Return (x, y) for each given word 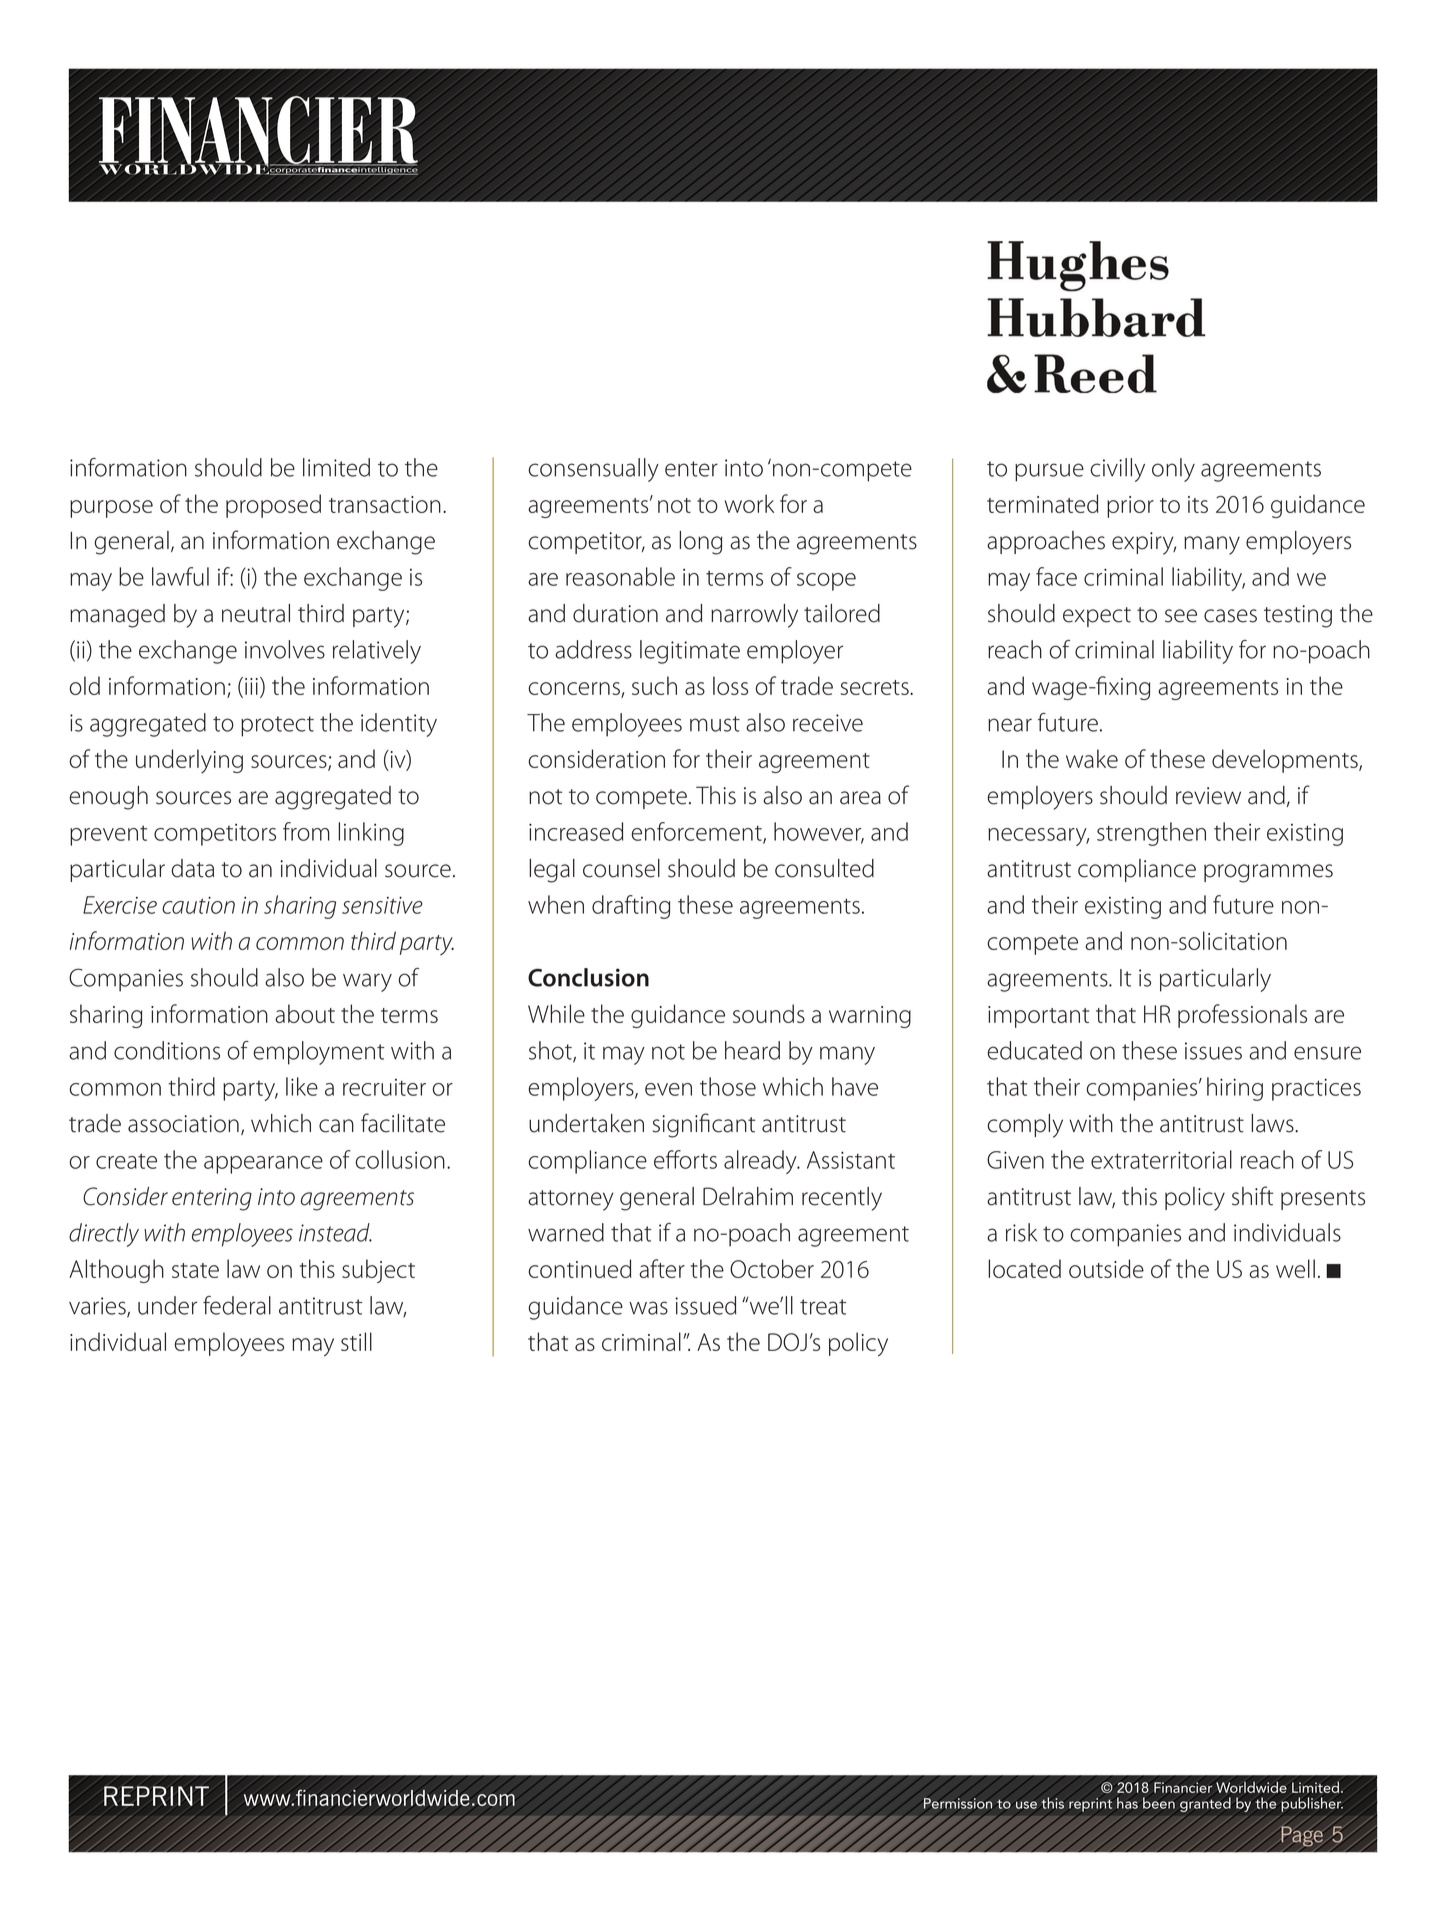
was (648, 1308)
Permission (958, 1803)
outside (1106, 1268)
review (1208, 796)
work (749, 503)
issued (705, 1305)
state (195, 1270)
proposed (273, 506)
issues (1213, 1051)
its (1198, 504)
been (1159, 1803)
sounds (769, 1013)
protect (277, 726)
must (715, 724)
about (305, 1013)
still (356, 1341)
